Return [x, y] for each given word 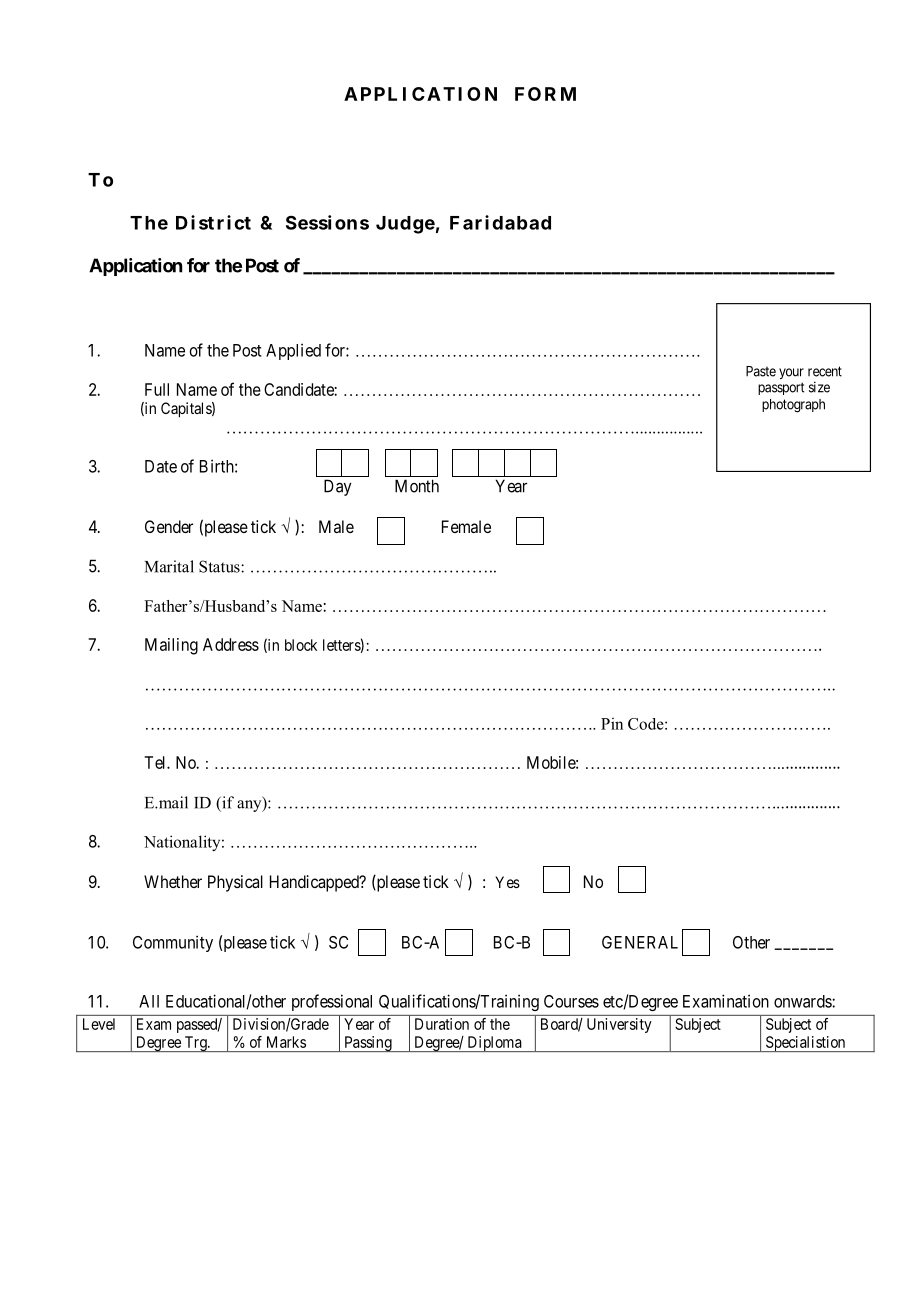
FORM [545, 94]
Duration [442, 1024]
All [149, 1001]
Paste [761, 371]
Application [135, 267]
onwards [803, 1001]
